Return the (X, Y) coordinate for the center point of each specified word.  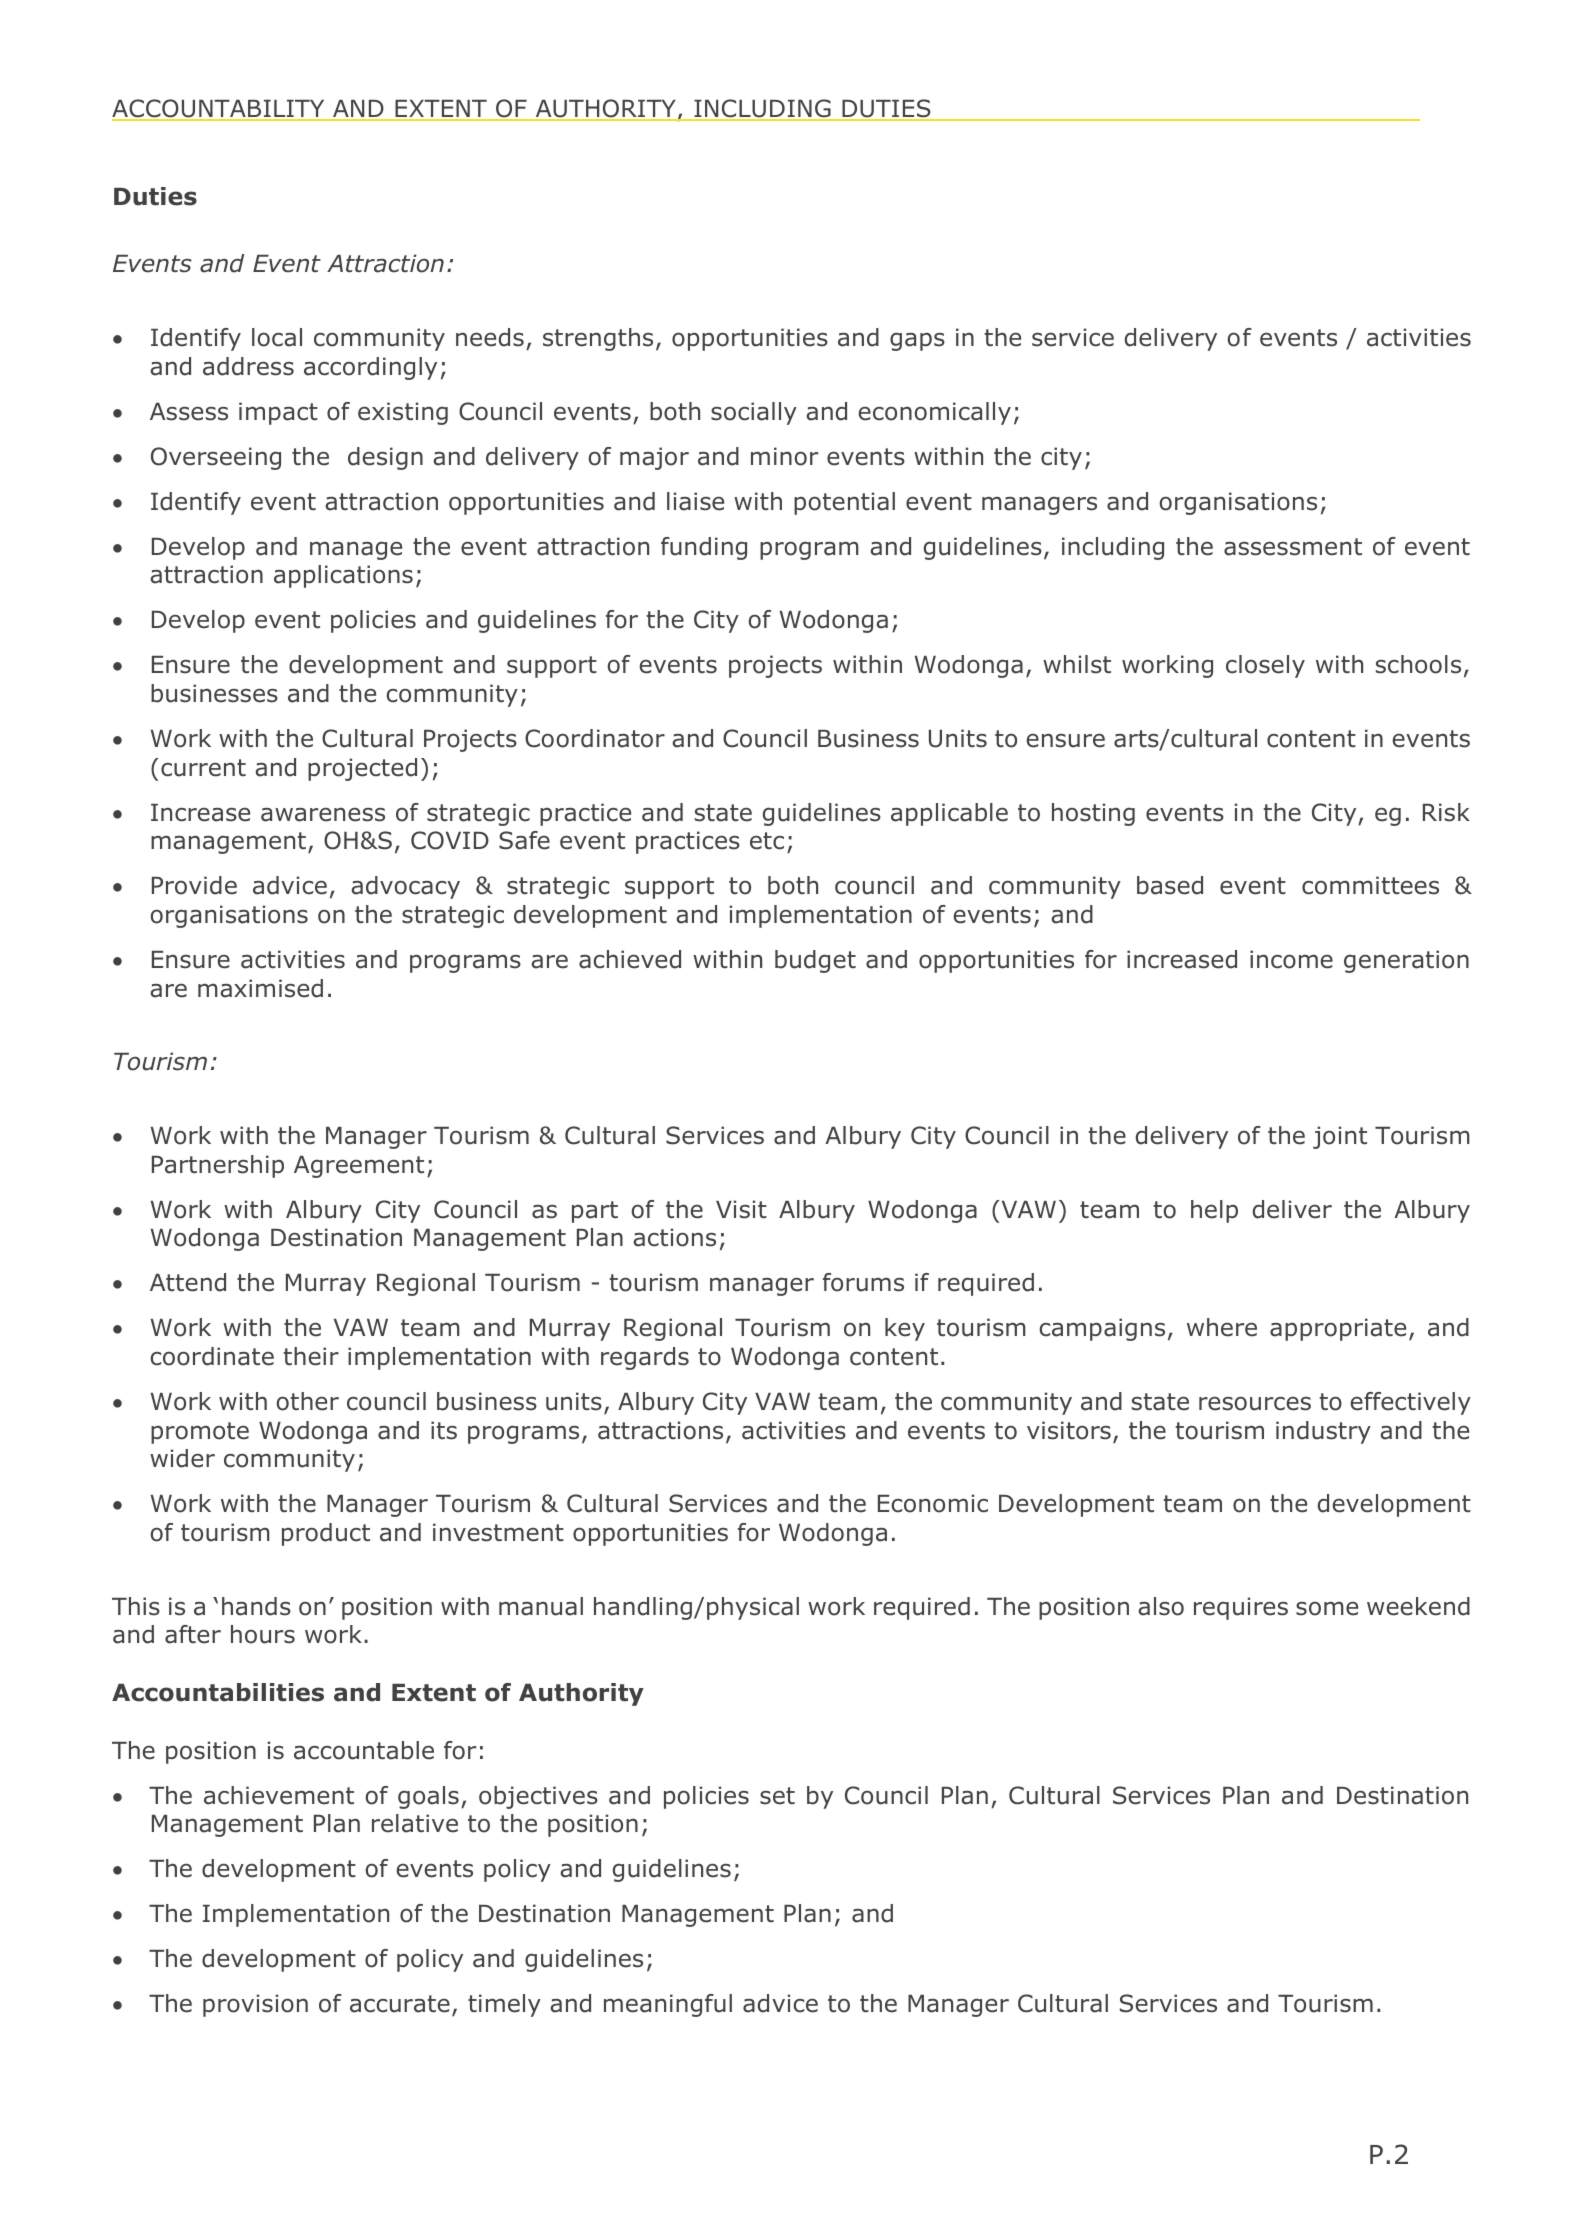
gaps (917, 341)
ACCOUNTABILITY (219, 109)
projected (362, 769)
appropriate (1338, 1329)
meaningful (668, 2005)
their (311, 1356)
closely (1265, 666)
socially (754, 413)
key (905, 1329)
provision (255, 2005)
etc (767, 841)
